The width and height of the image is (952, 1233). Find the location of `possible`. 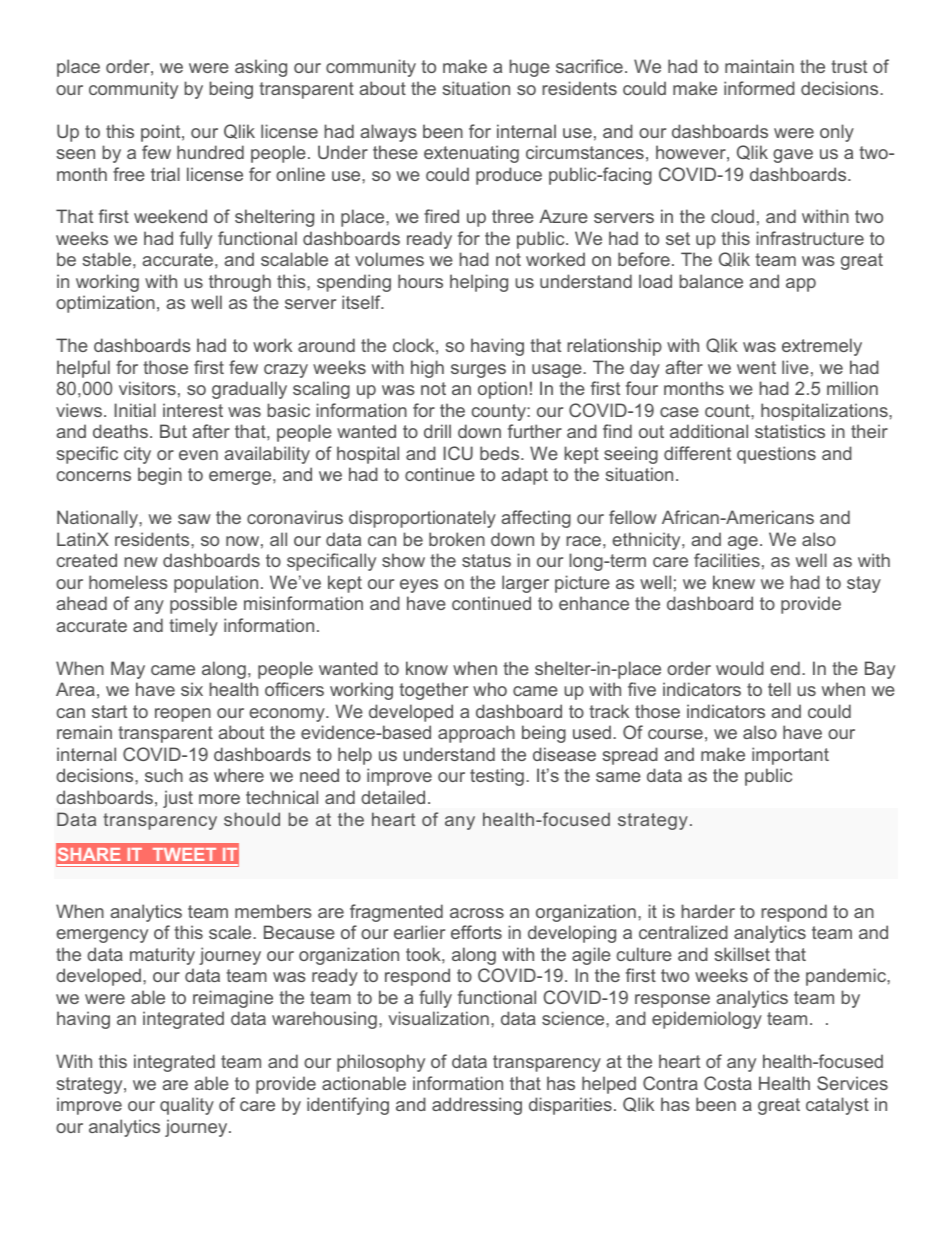

possible is located at coordinates (203, 605).
